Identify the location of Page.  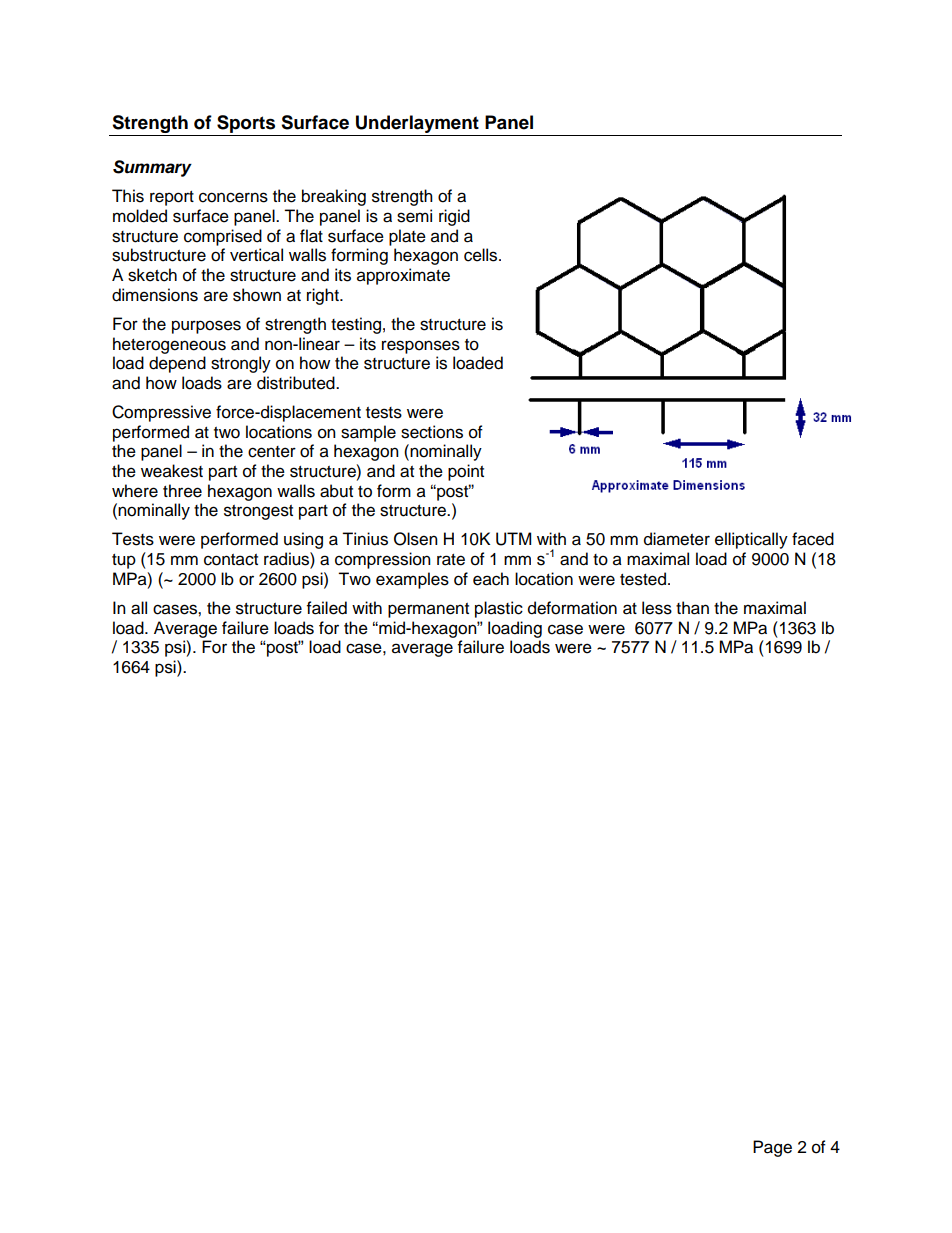
(772, 1148).
